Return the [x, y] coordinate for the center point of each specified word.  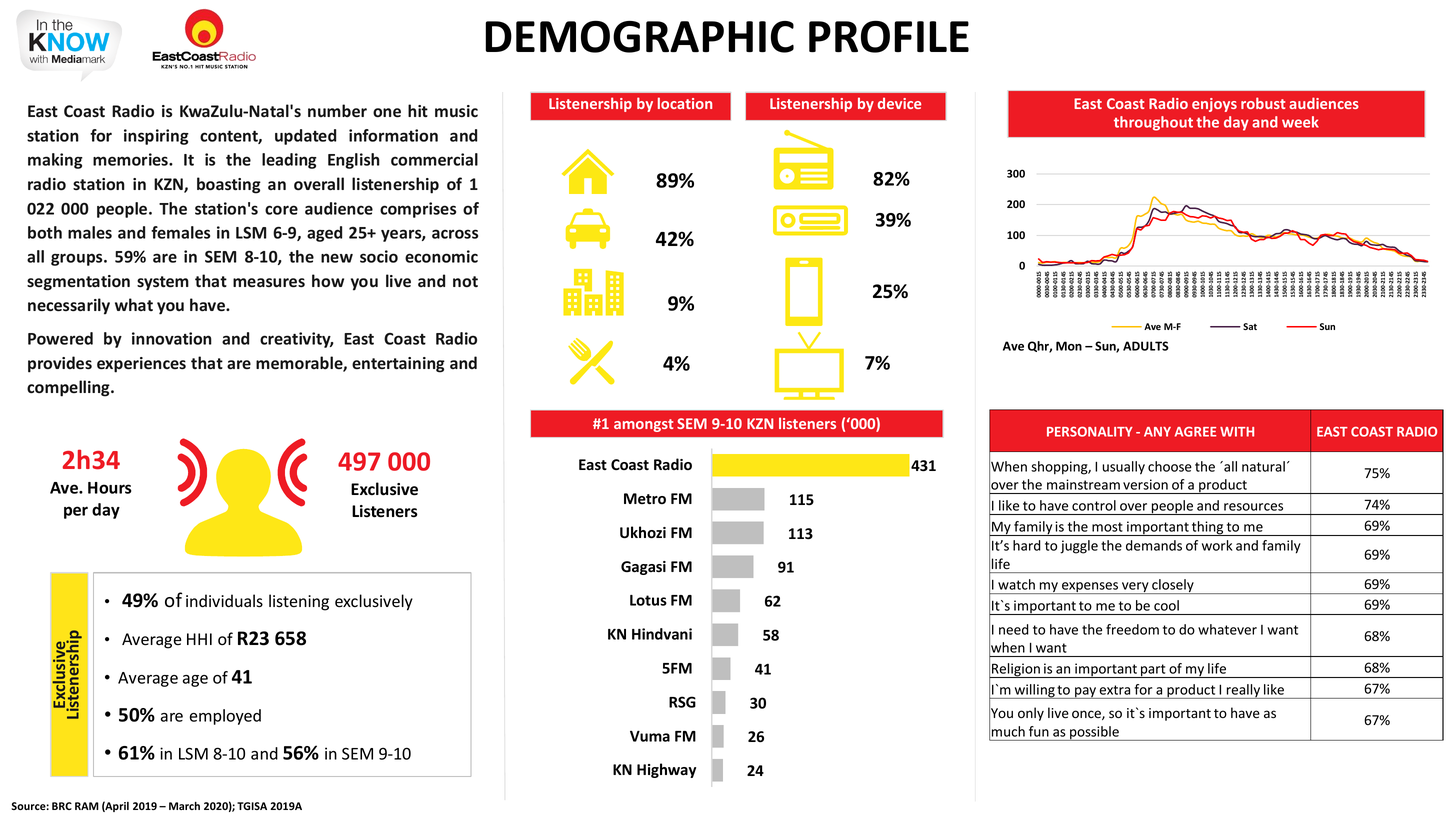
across [455, 234]
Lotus [648, 600]
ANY [1157, 432]
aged [324, 234]
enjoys [1214, 105]
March [184, 806]
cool [1166, 605]
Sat [1250, 326]
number [337, 110]
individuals [224, 601]
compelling [69, 388]
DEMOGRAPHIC [639, 37]
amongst [643, 425]
